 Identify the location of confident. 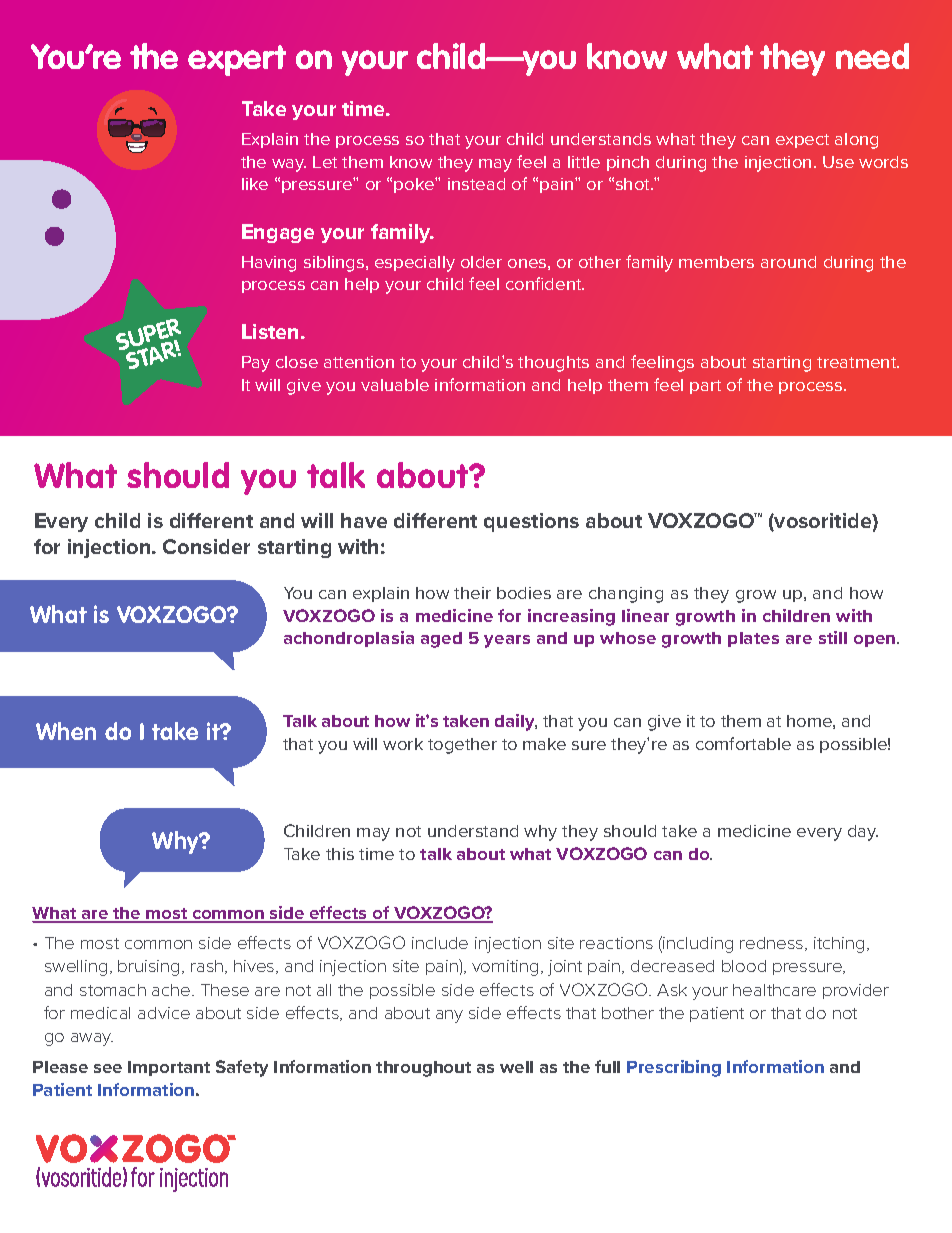
(545, 283).
